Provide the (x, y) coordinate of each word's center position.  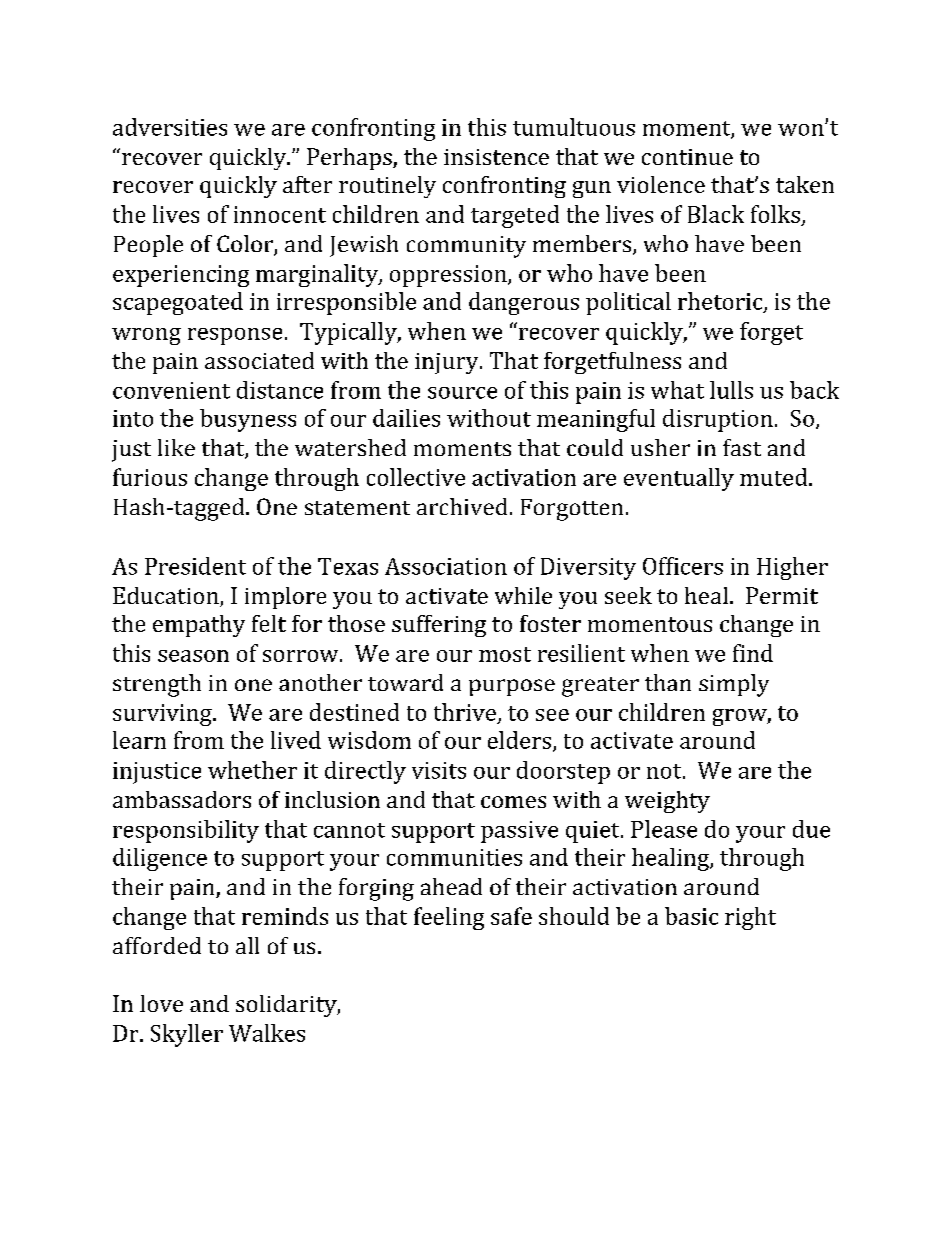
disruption (718, 420)
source (462, 393)
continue (687, 157)
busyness (248, 420)
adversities (170, 127)
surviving (163, 715)
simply (734, 685)
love (161, 1003)
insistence (496, 157)
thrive (465, 712)
